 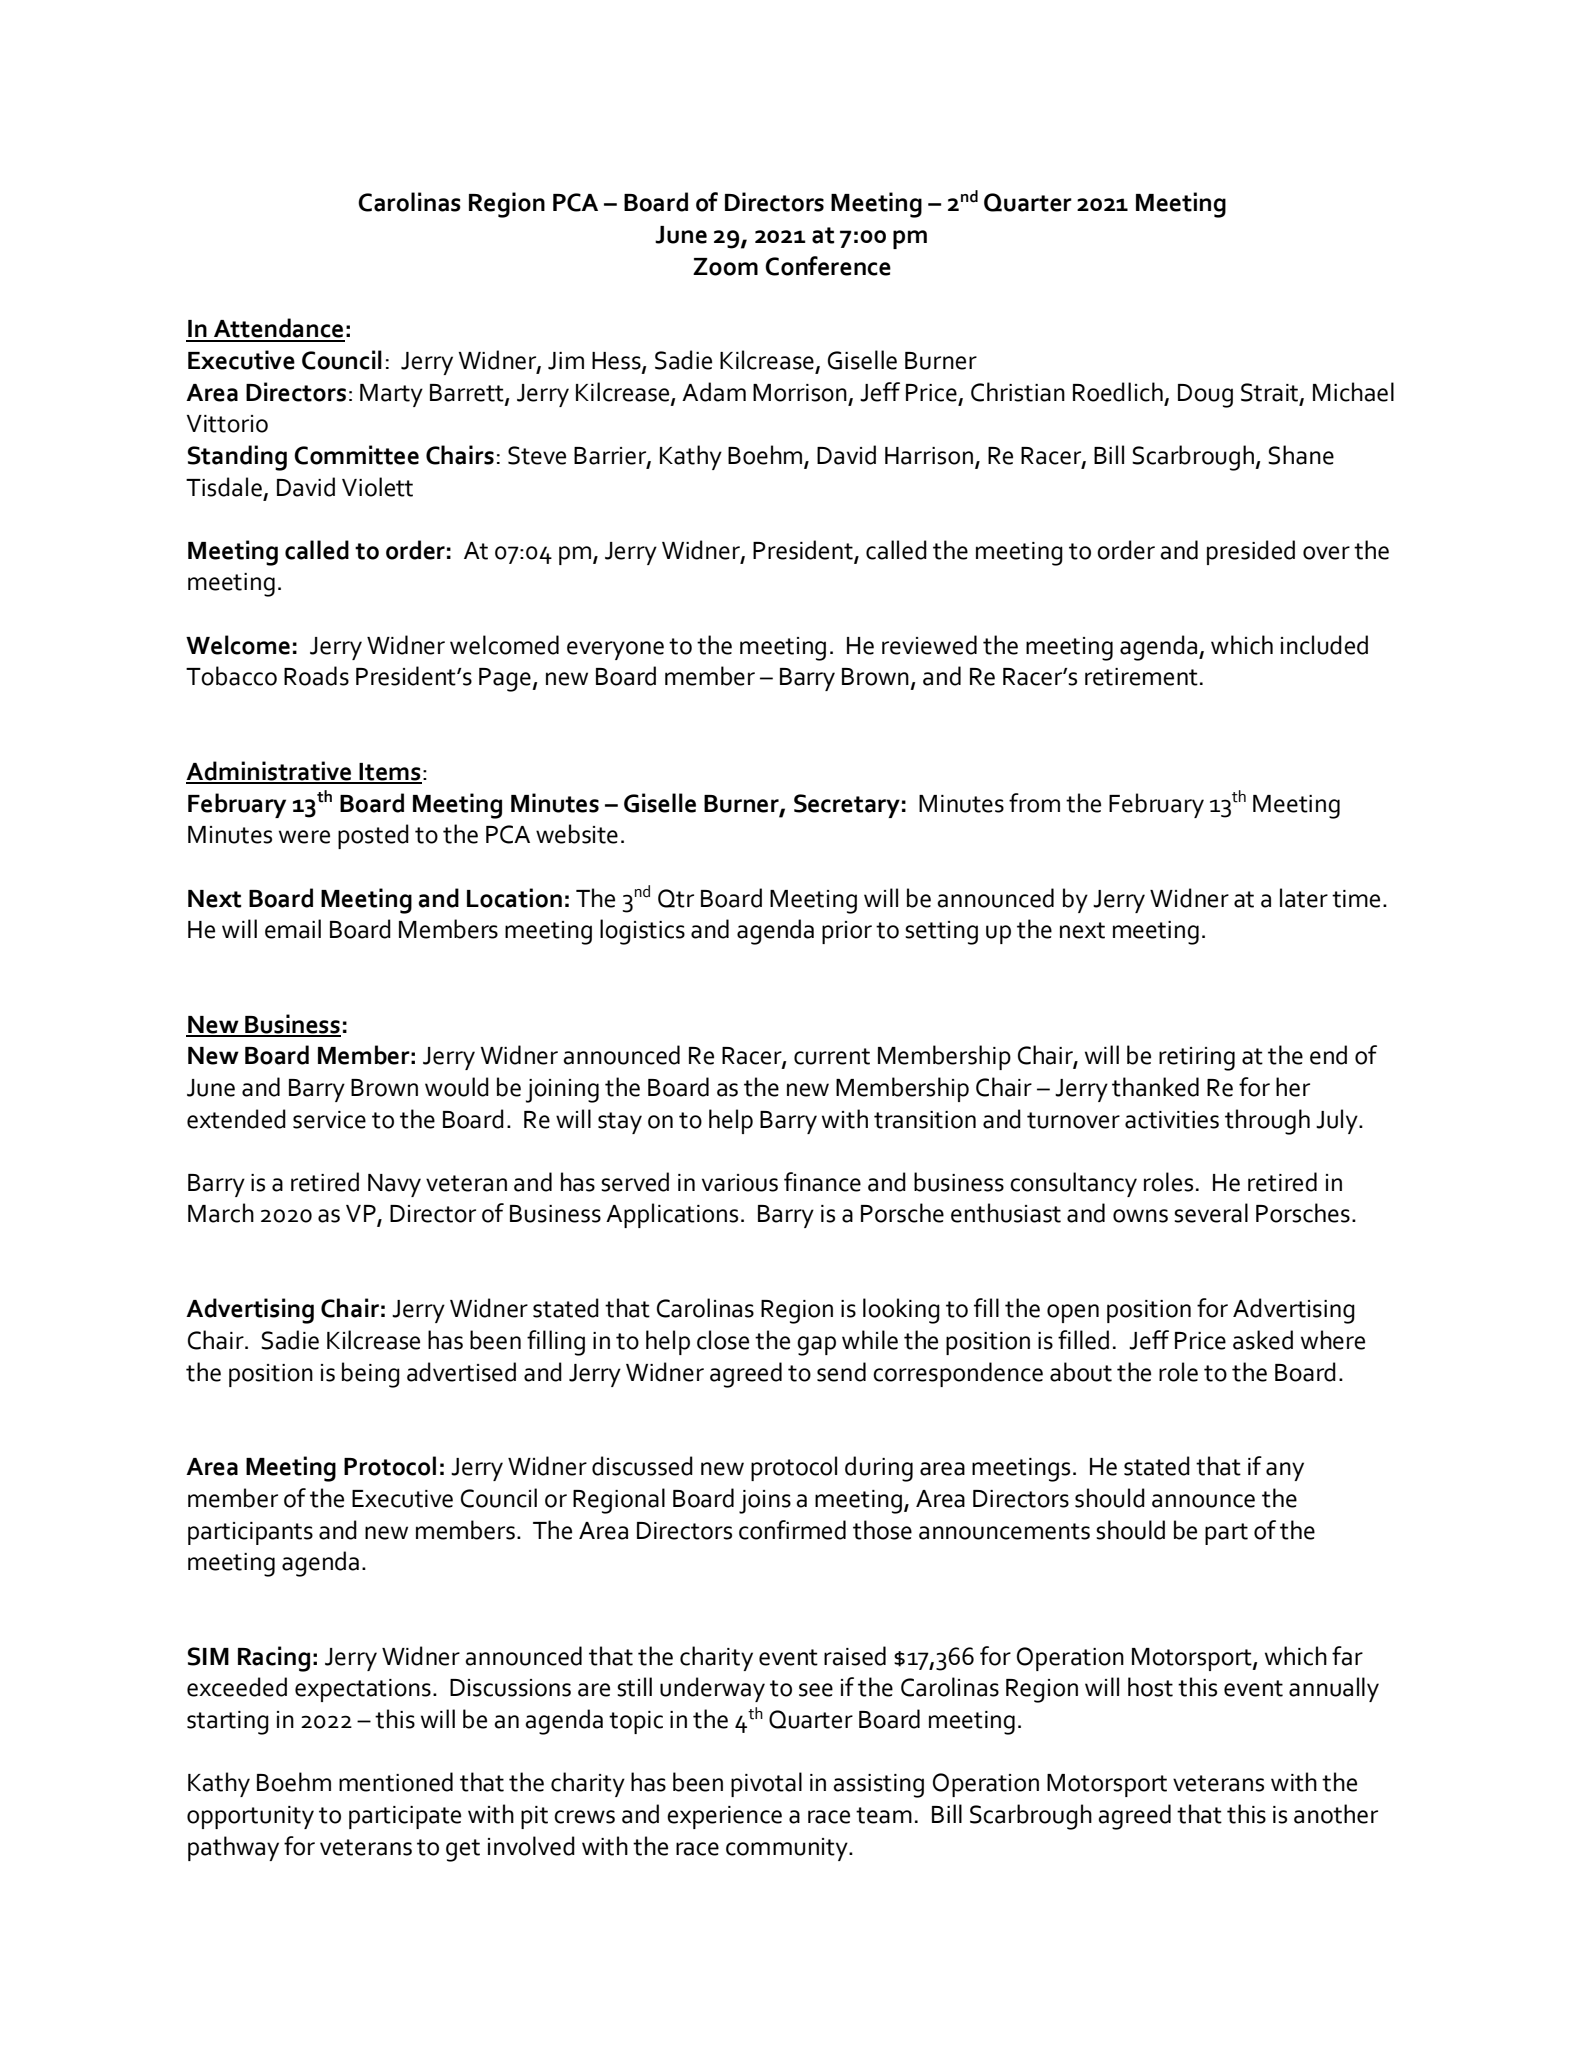 What do you see at coordinates (391, 395) in the image?
I see `Marty` at bounding box center [391, 395].
